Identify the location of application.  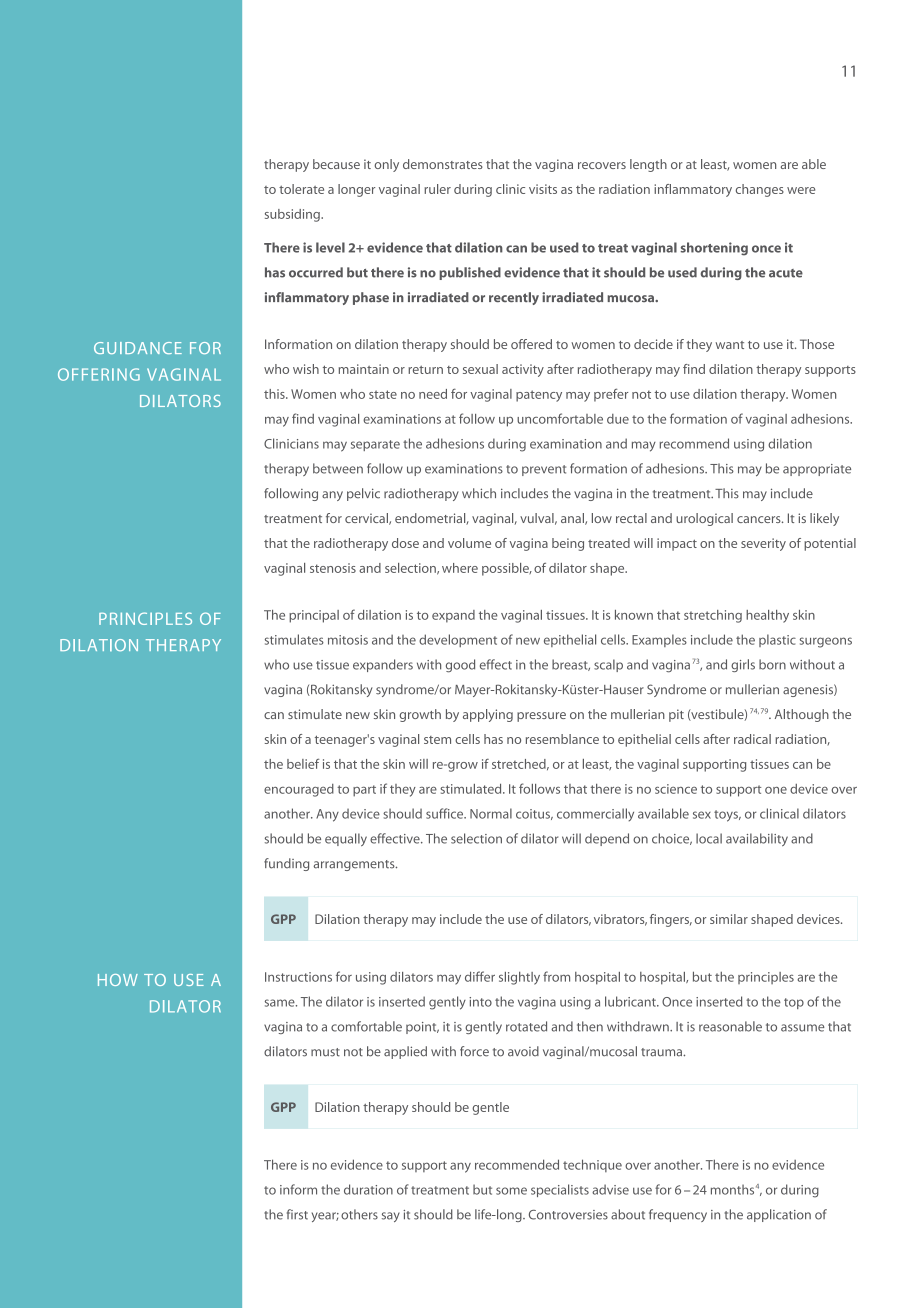
(779, 1215).
